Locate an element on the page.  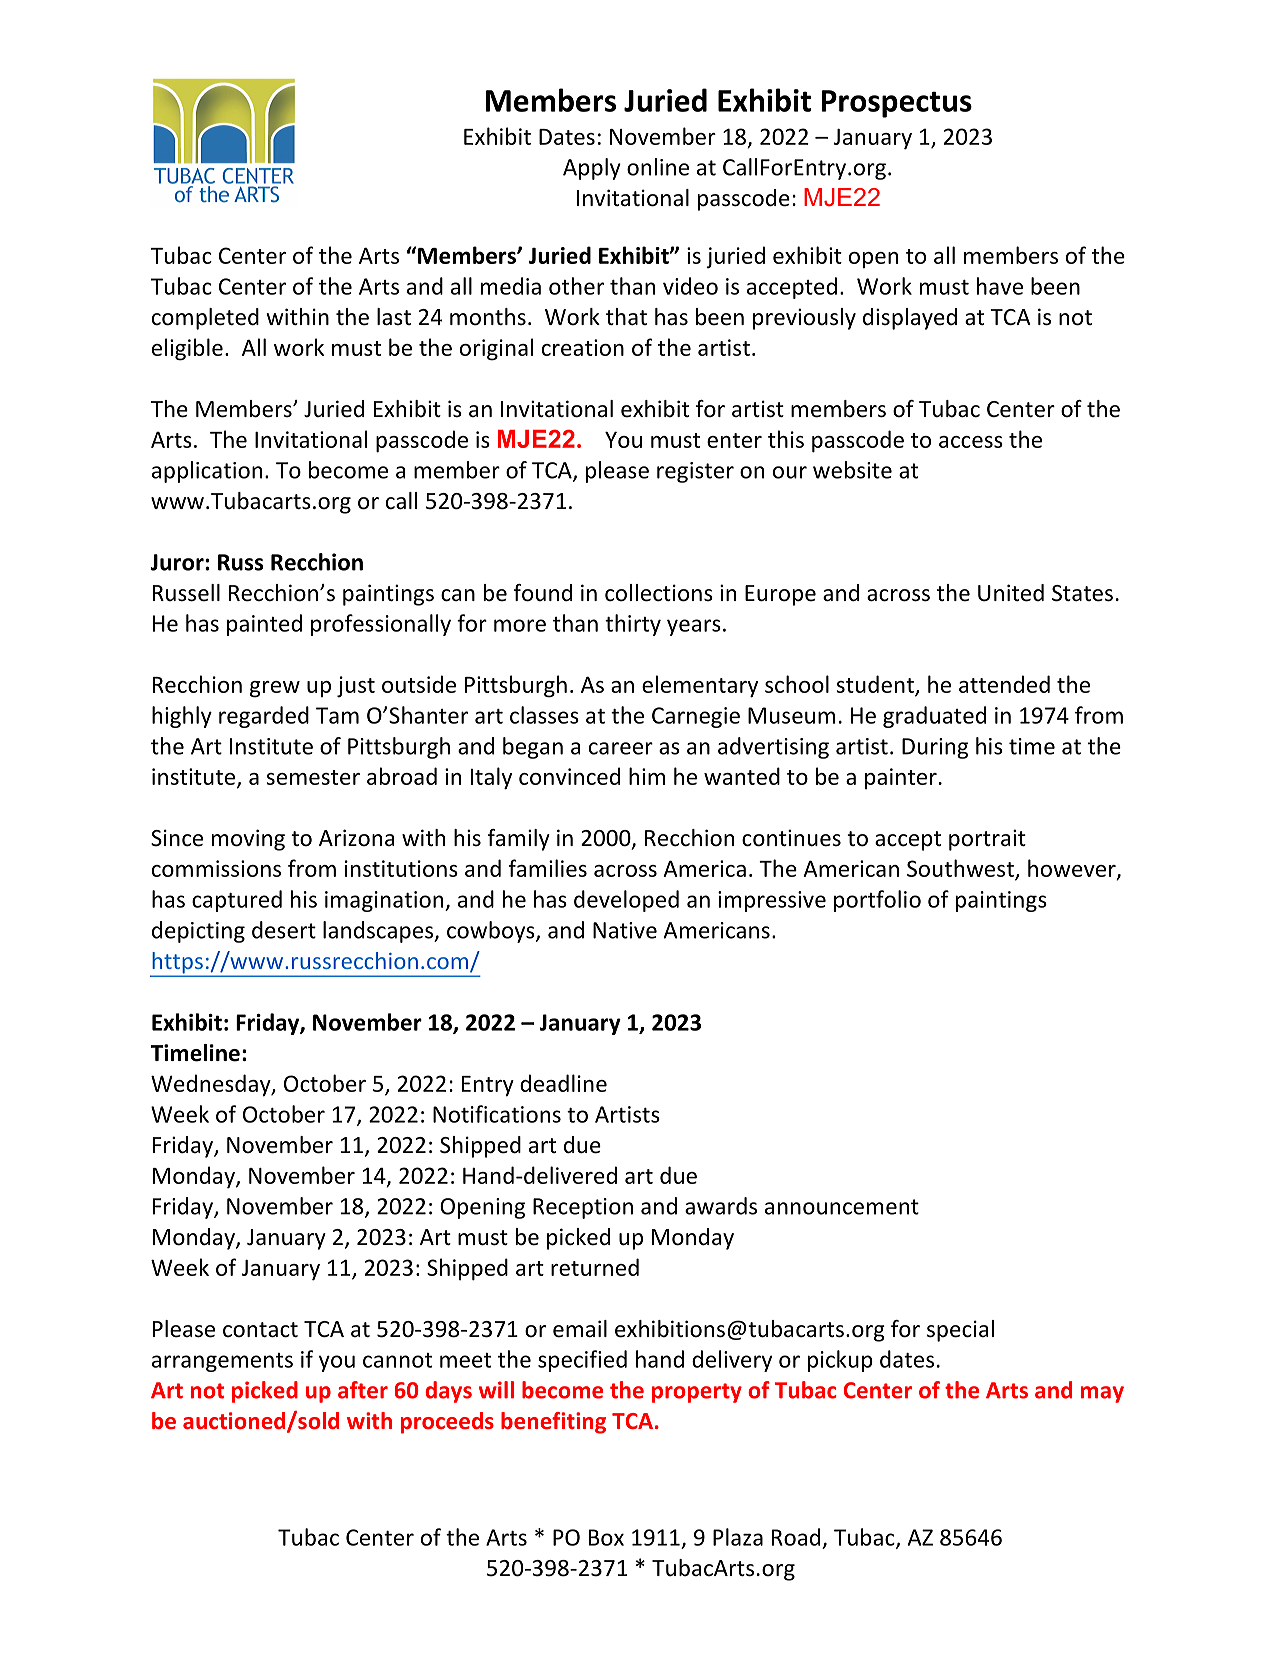
portfolio is located at coordinates (877, 901).
